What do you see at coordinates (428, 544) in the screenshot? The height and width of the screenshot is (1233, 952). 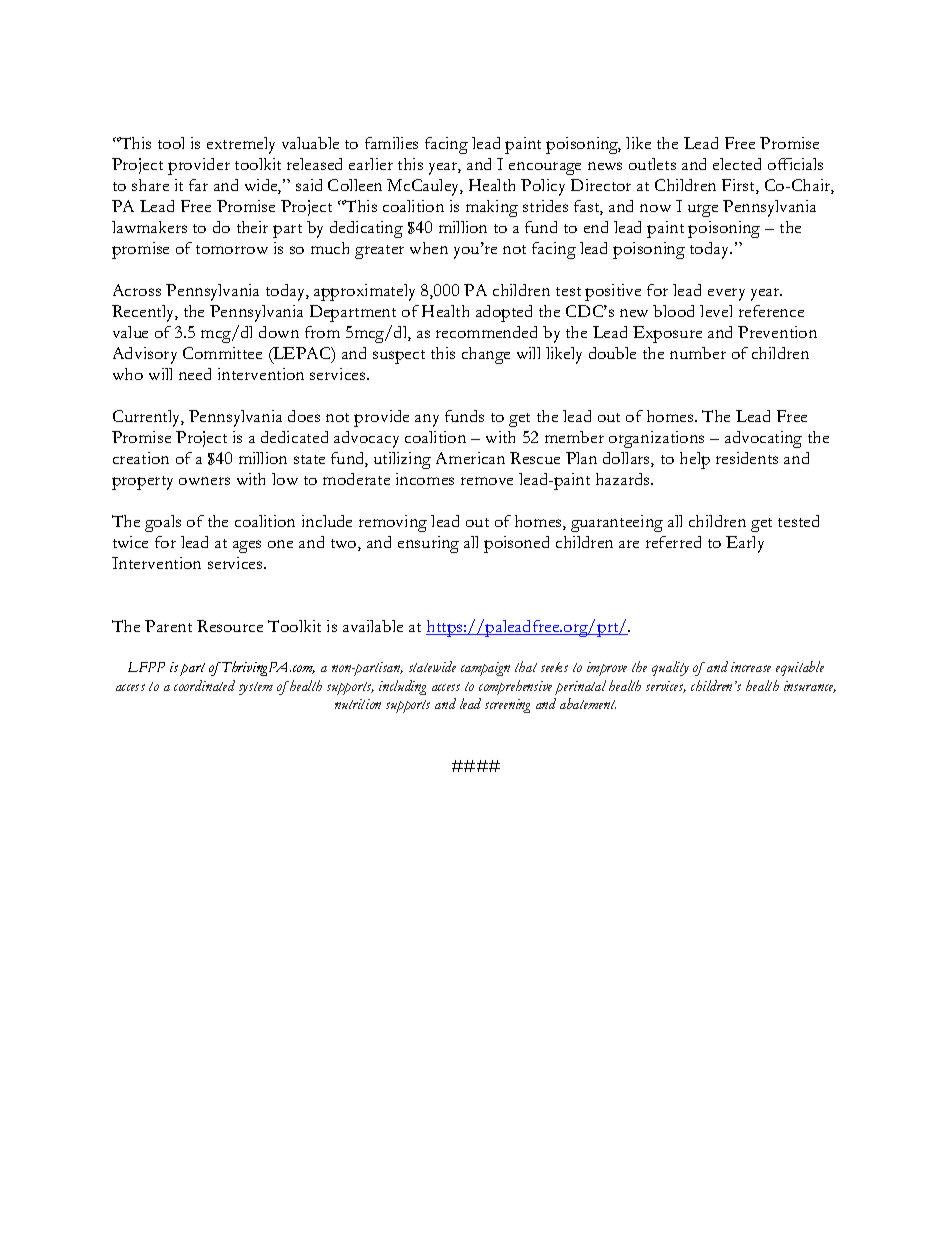 I see `ensuring` at bounding box center [428, 544].
